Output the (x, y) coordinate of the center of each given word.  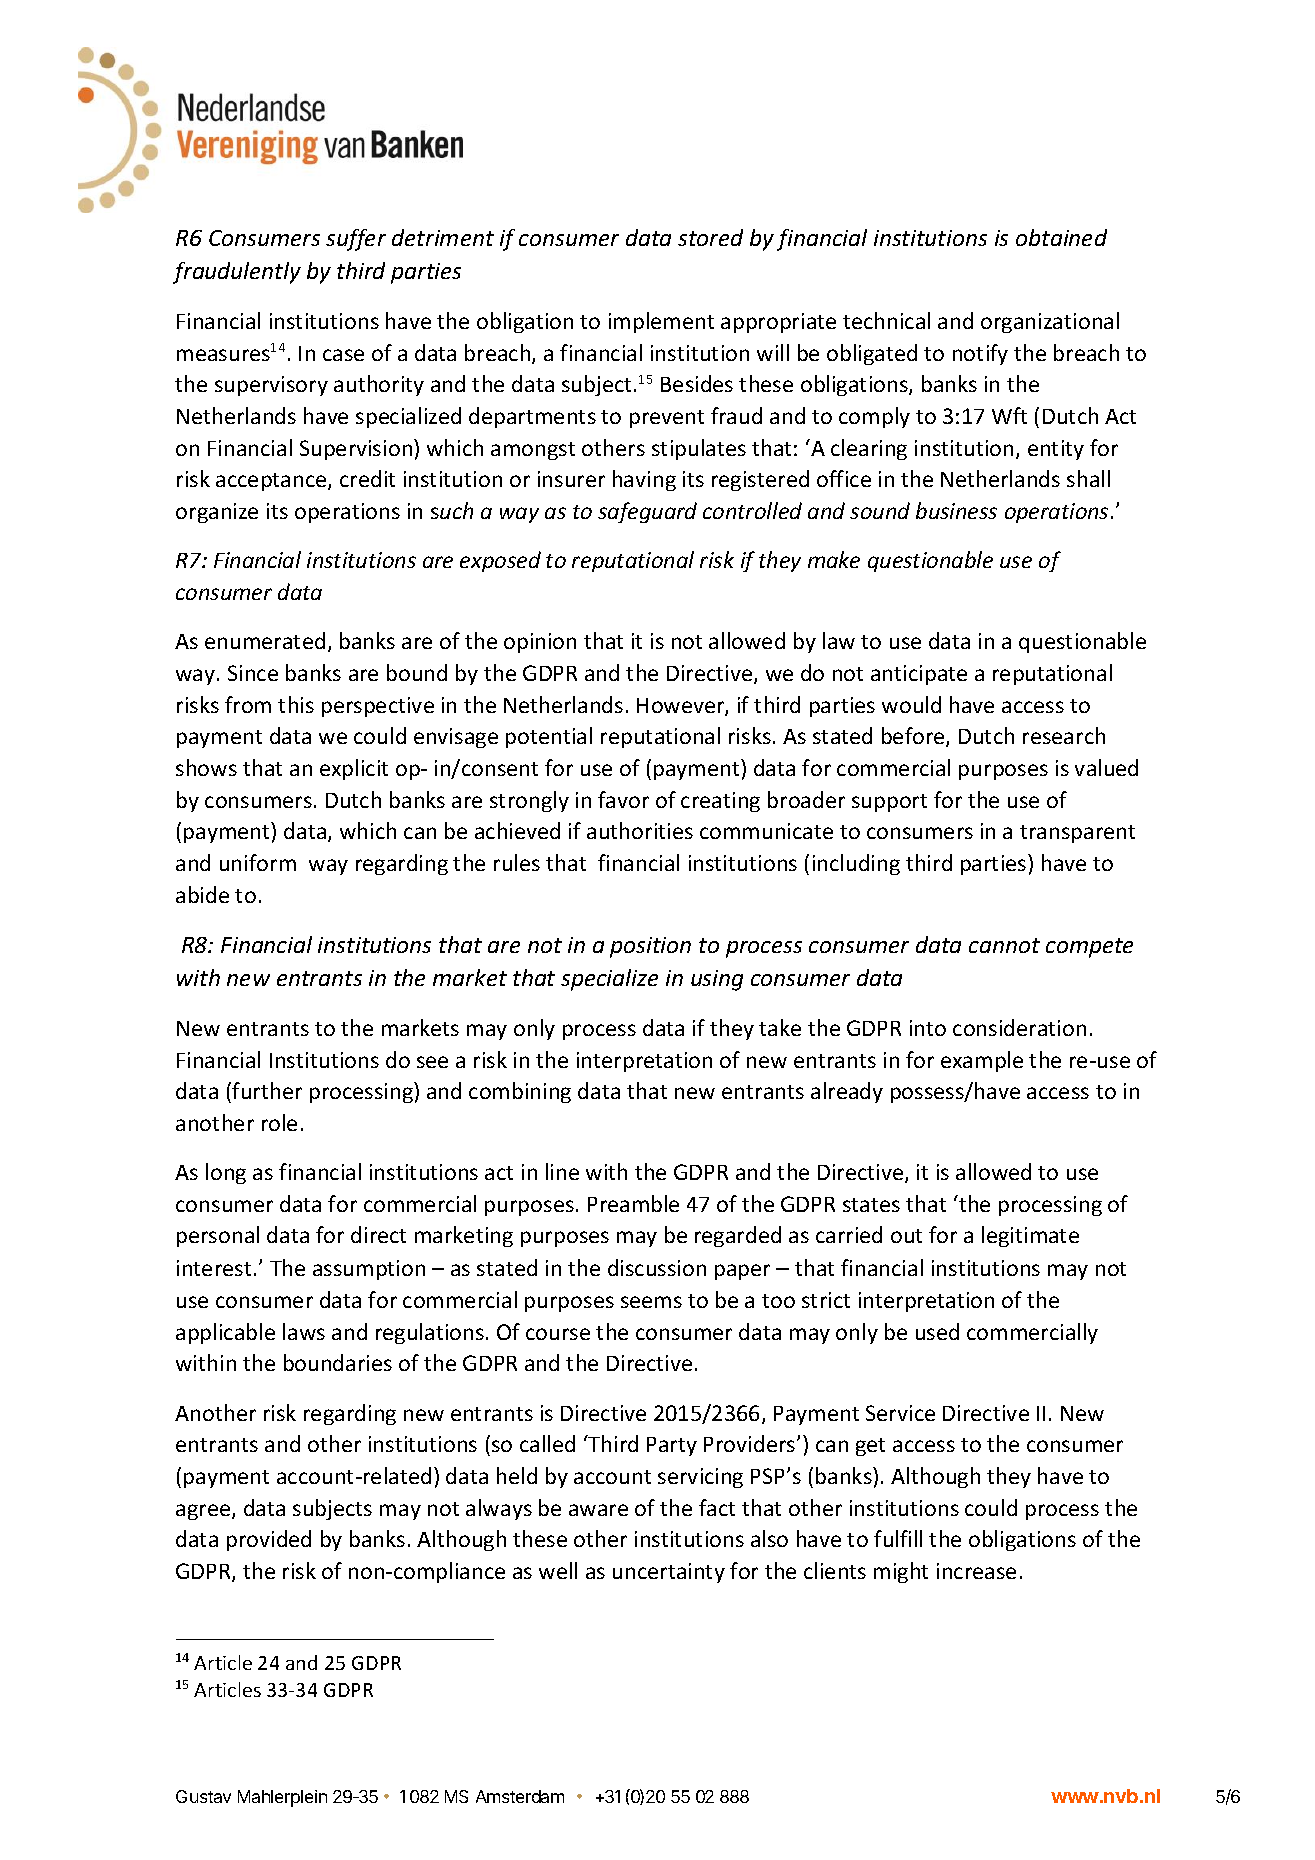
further (267, 1090)
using (717, 980)
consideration (1019, 1027)
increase (976, 1571)
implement (661, 322)
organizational (1050, 322)
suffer (356, 240)
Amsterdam (520, 1796)
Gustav (203, 1796)
